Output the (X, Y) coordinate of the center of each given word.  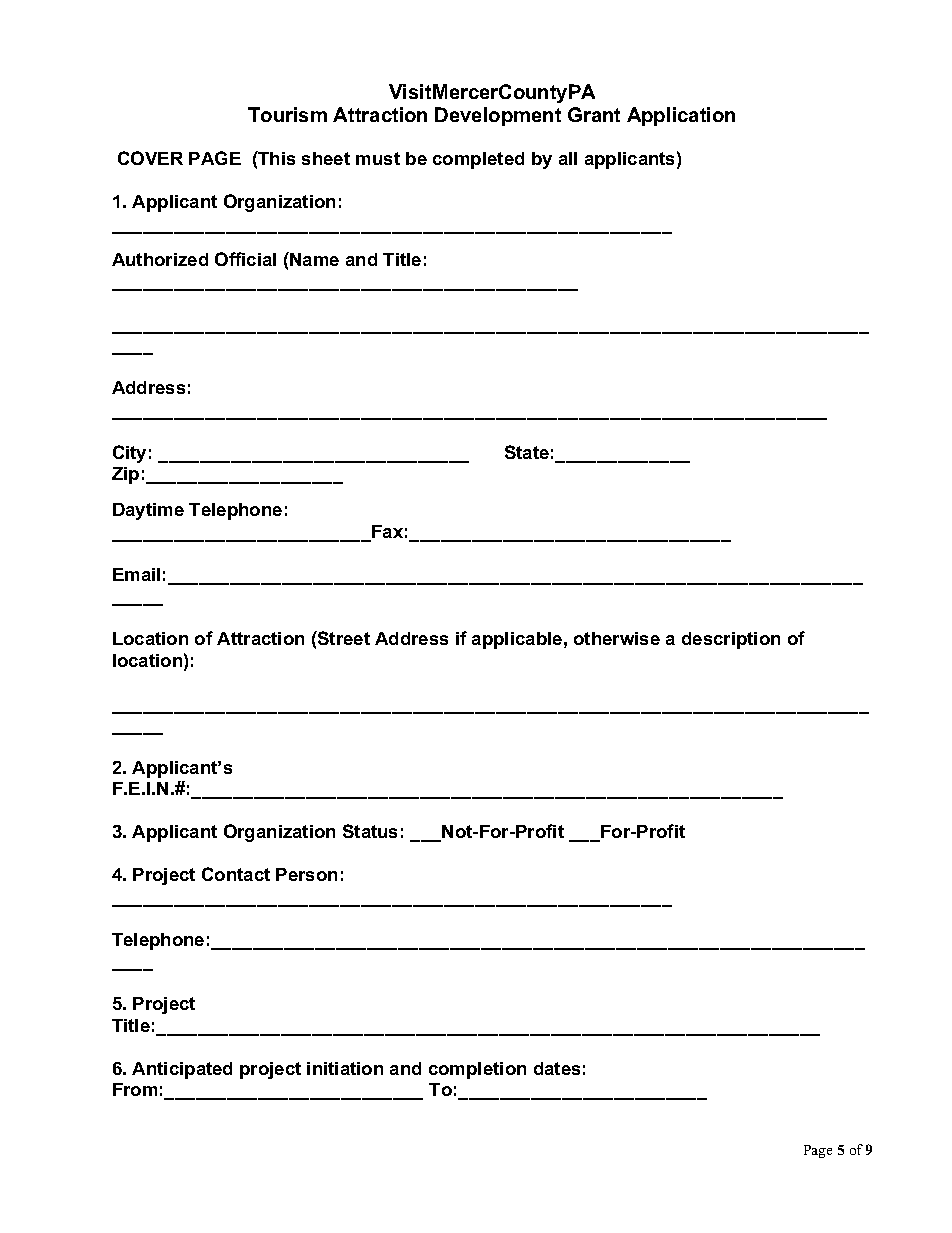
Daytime (148, 511)
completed (478, 160)
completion (477, 1070)
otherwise (617, 638)
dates (557, 1068)
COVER (150, 158)
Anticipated (182, 1070)
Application (681, 116)
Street (343, 638)
